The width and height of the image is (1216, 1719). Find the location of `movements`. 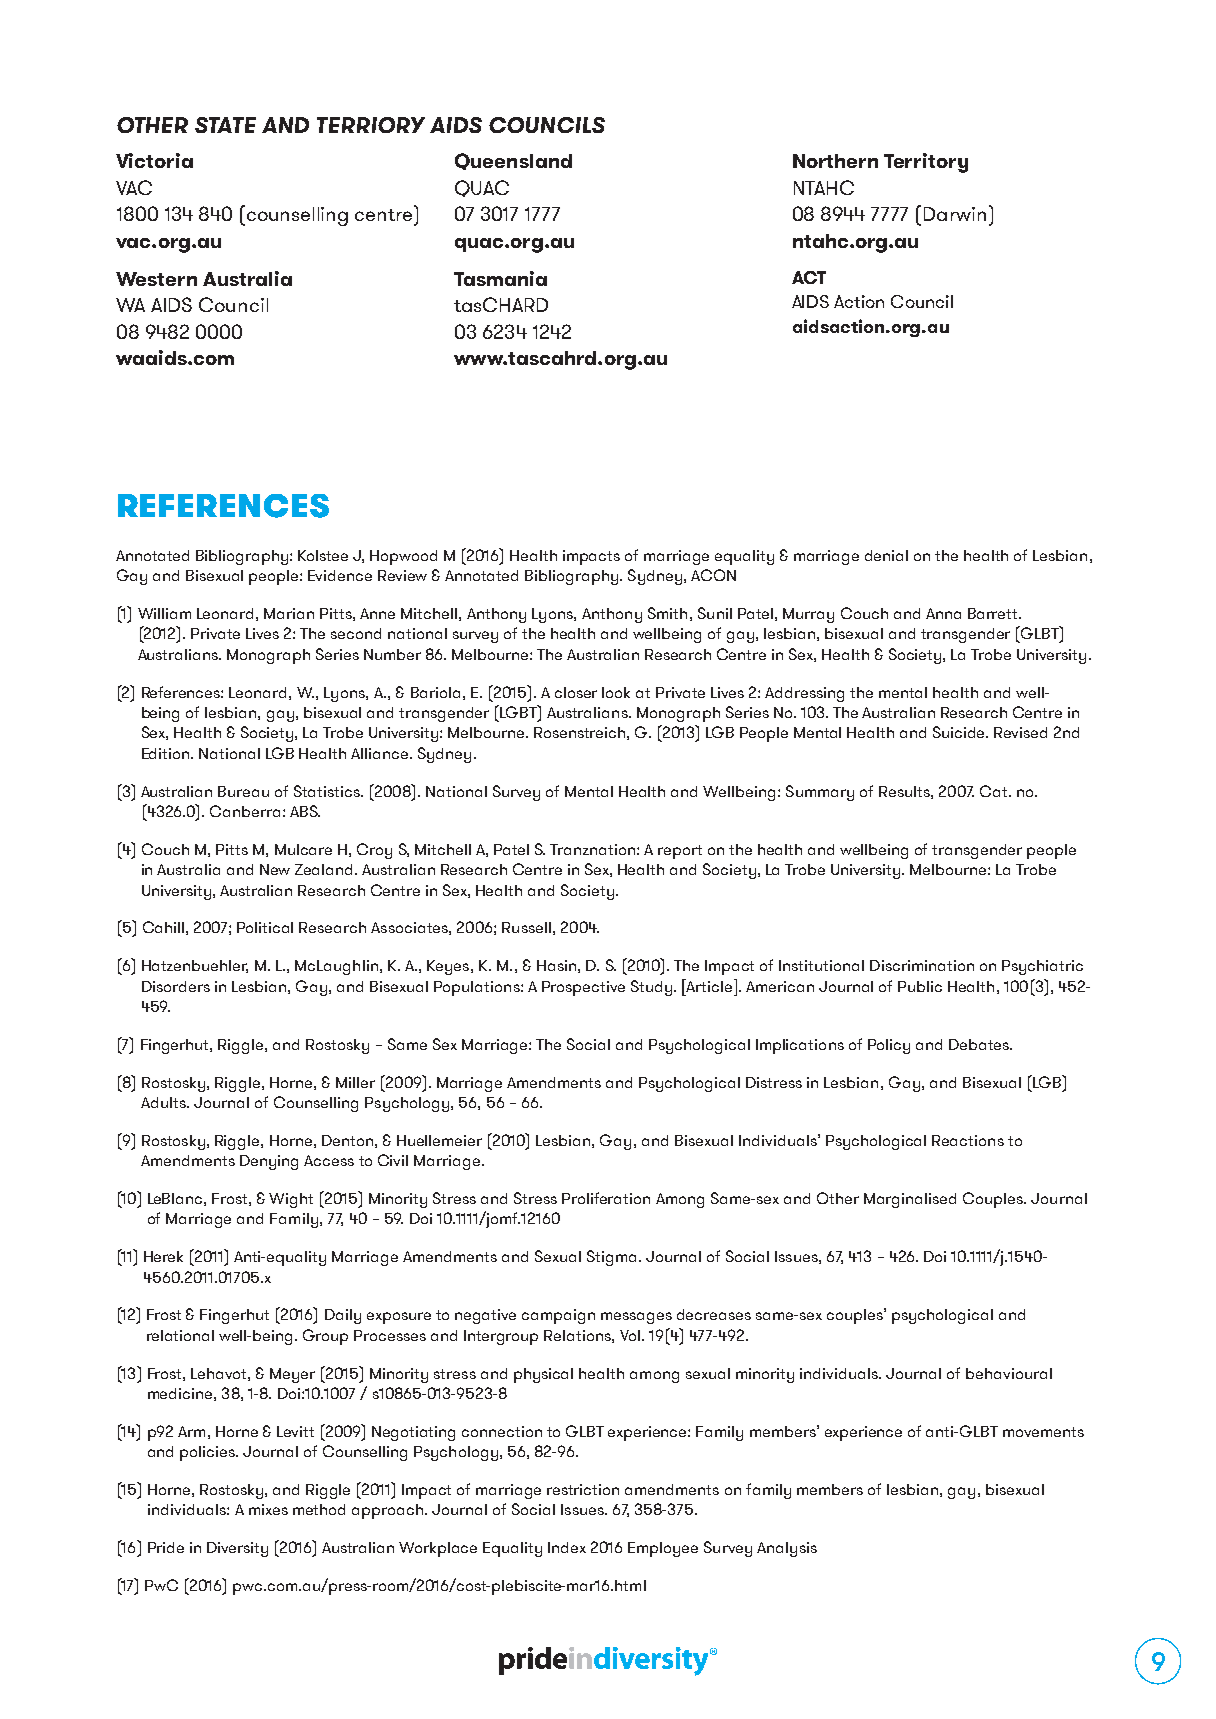

movements is located at coordinates (1043, 1432).
